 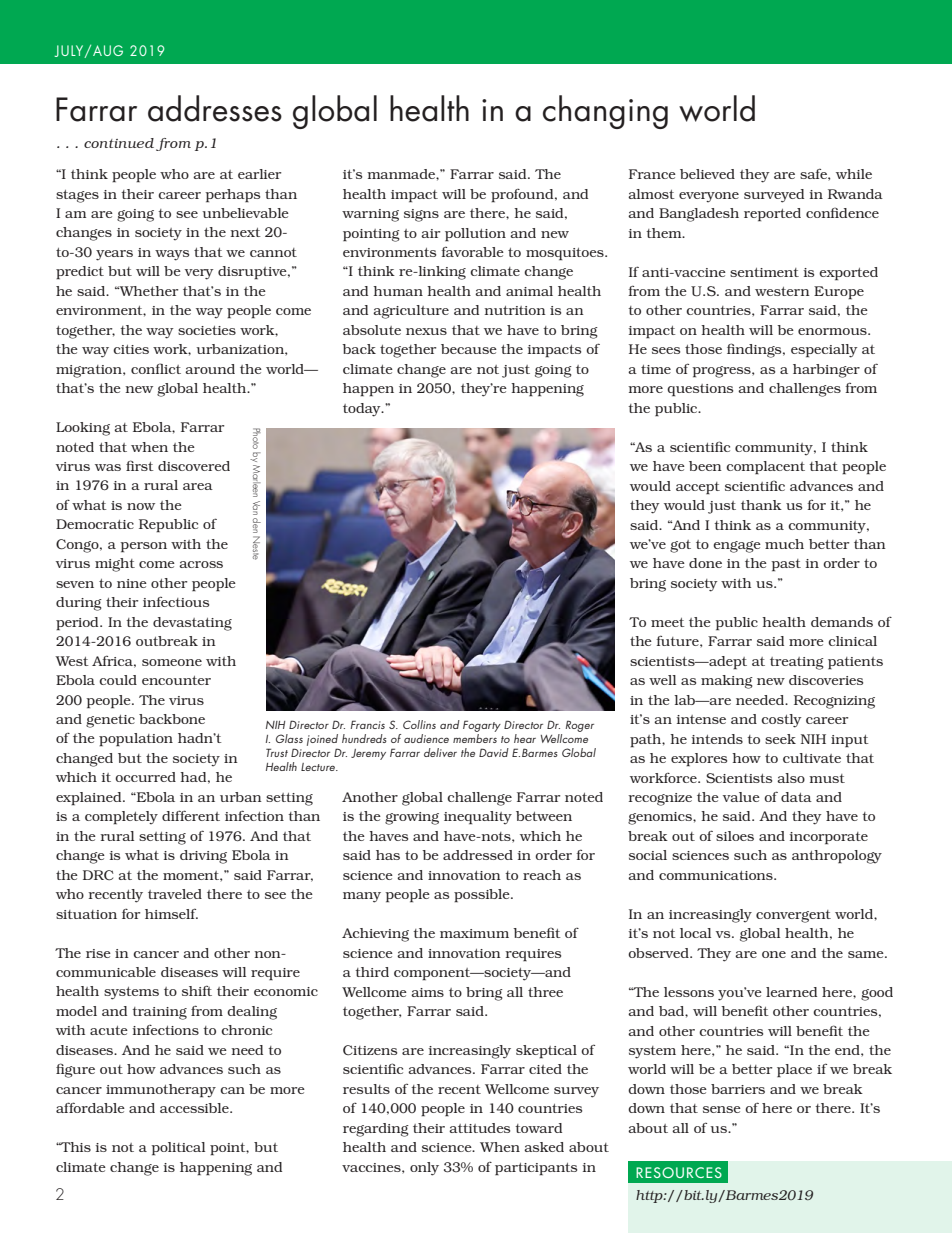 What do you see at coordinates (192, 624) in the document?
I see `devastating` at bounding box center [192, 624].
